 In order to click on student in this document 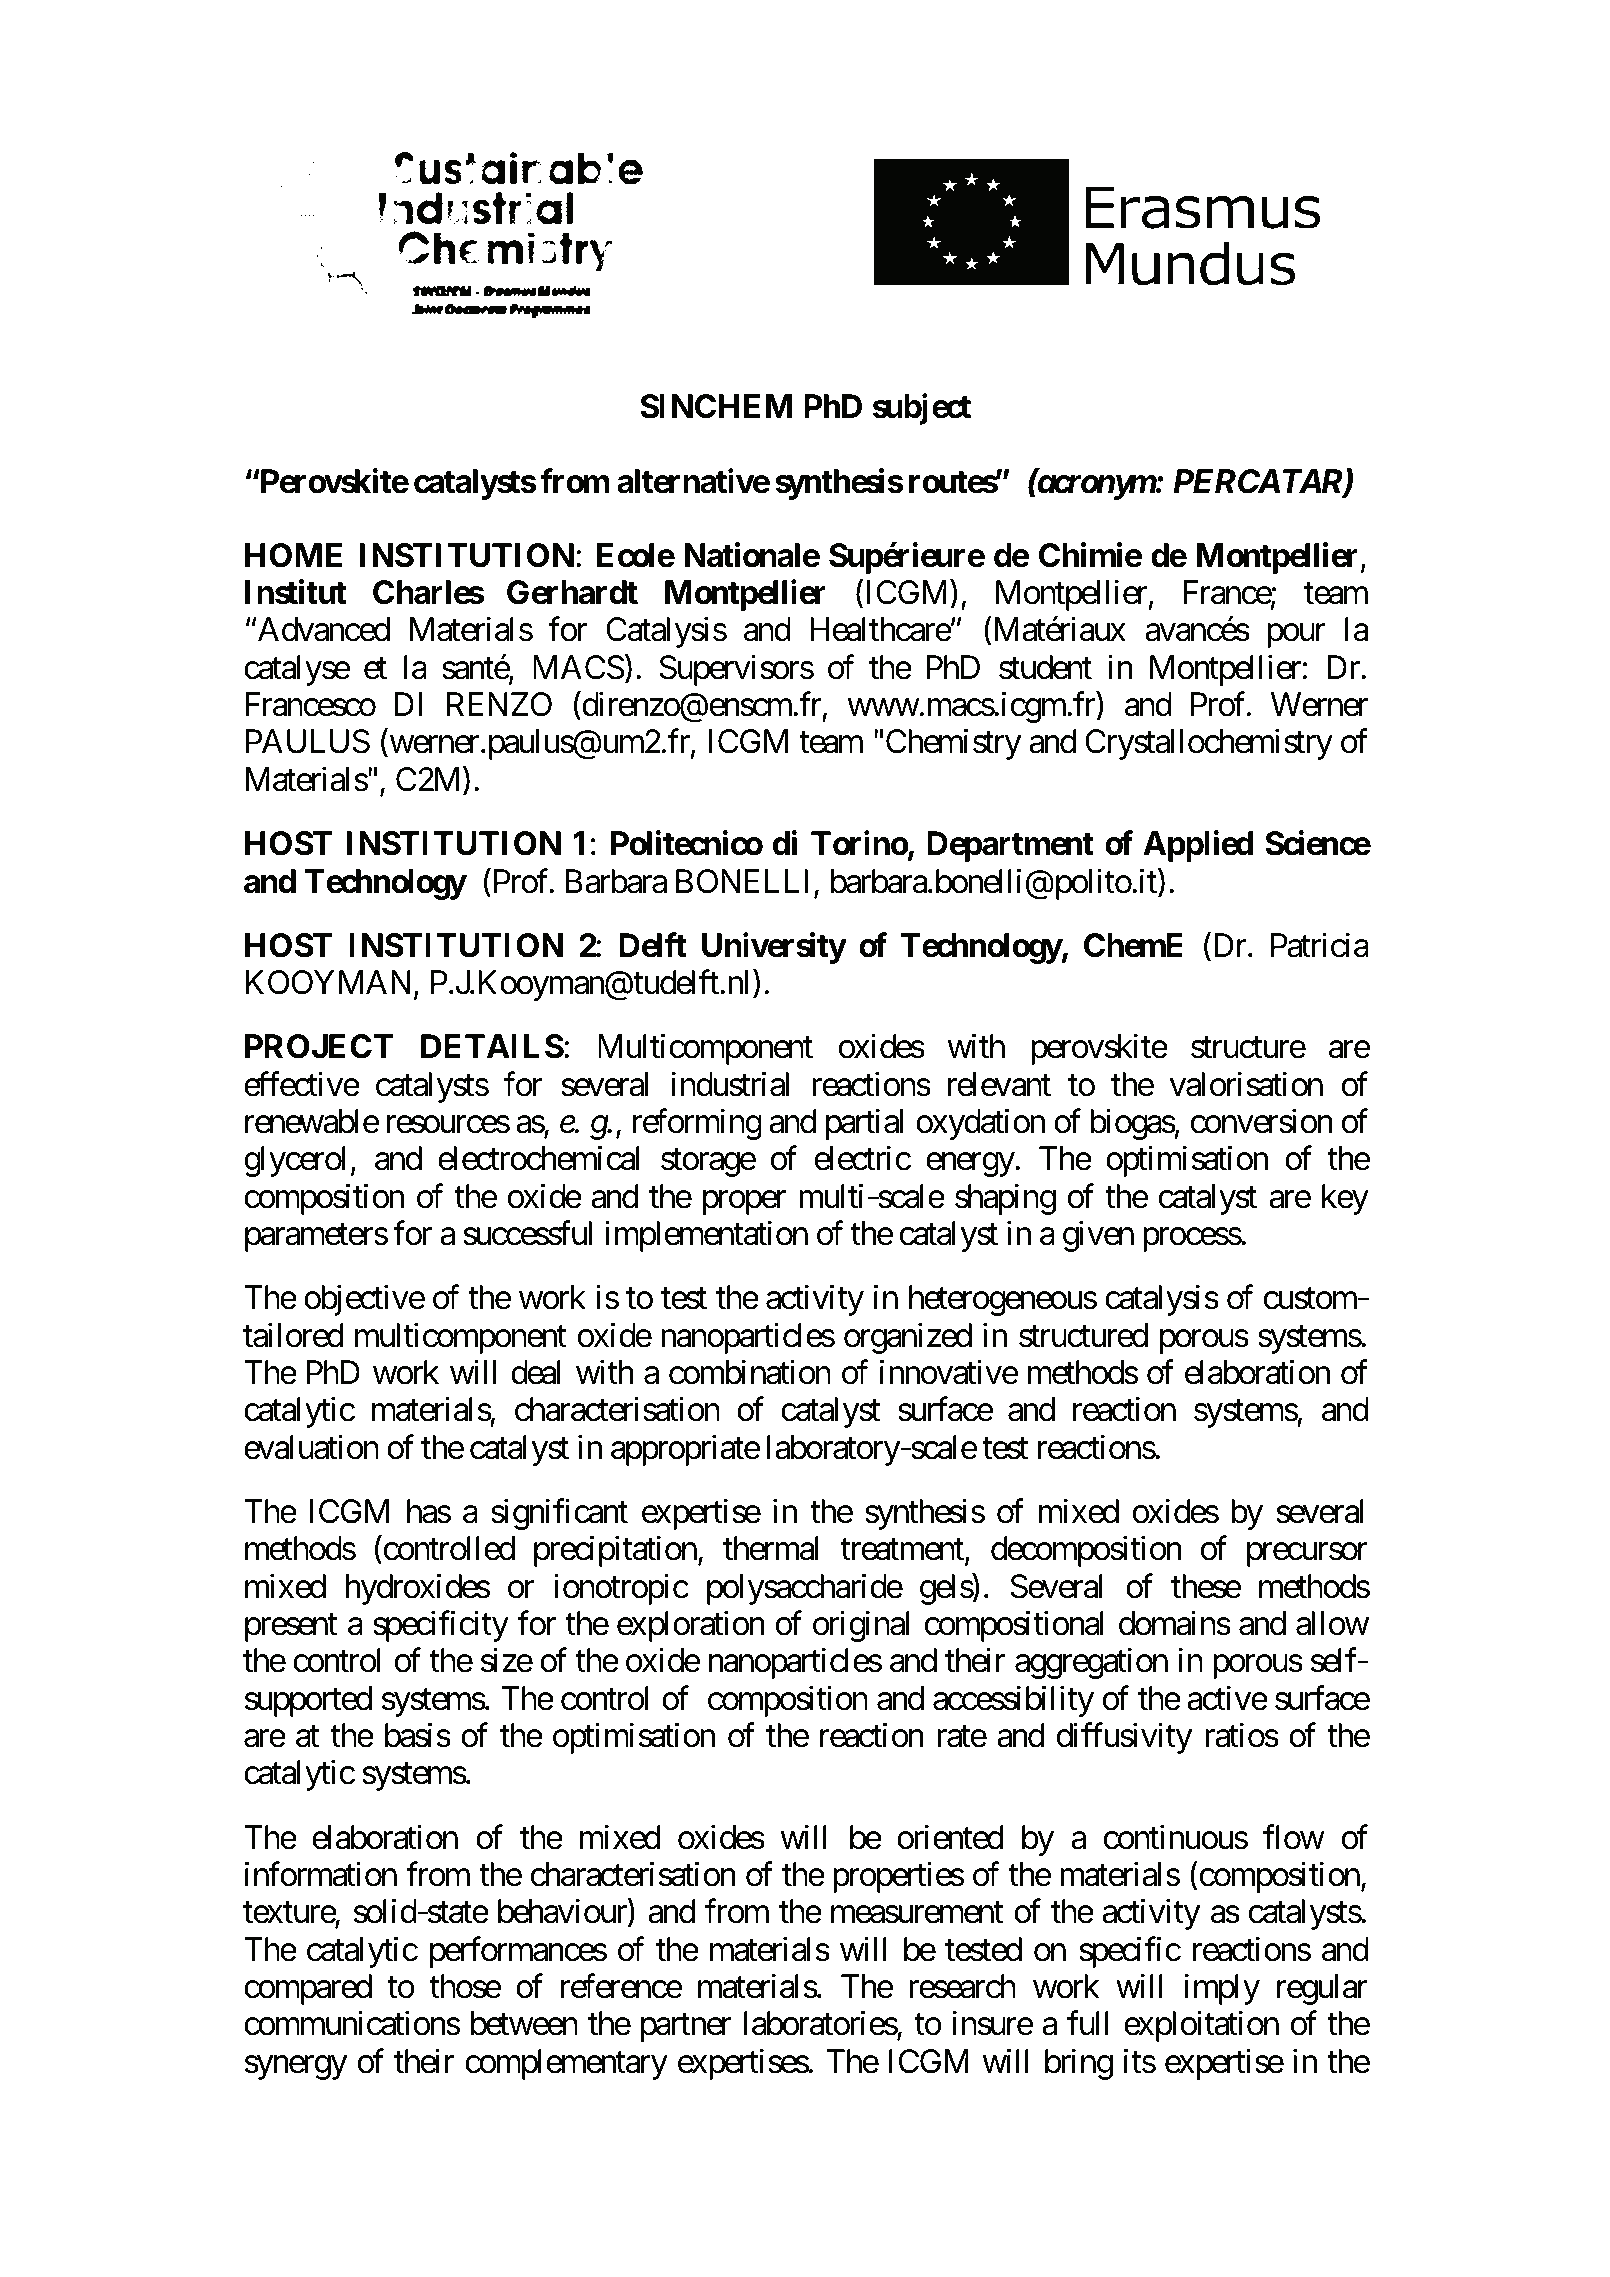, I will do `click(1045, 667)`.
